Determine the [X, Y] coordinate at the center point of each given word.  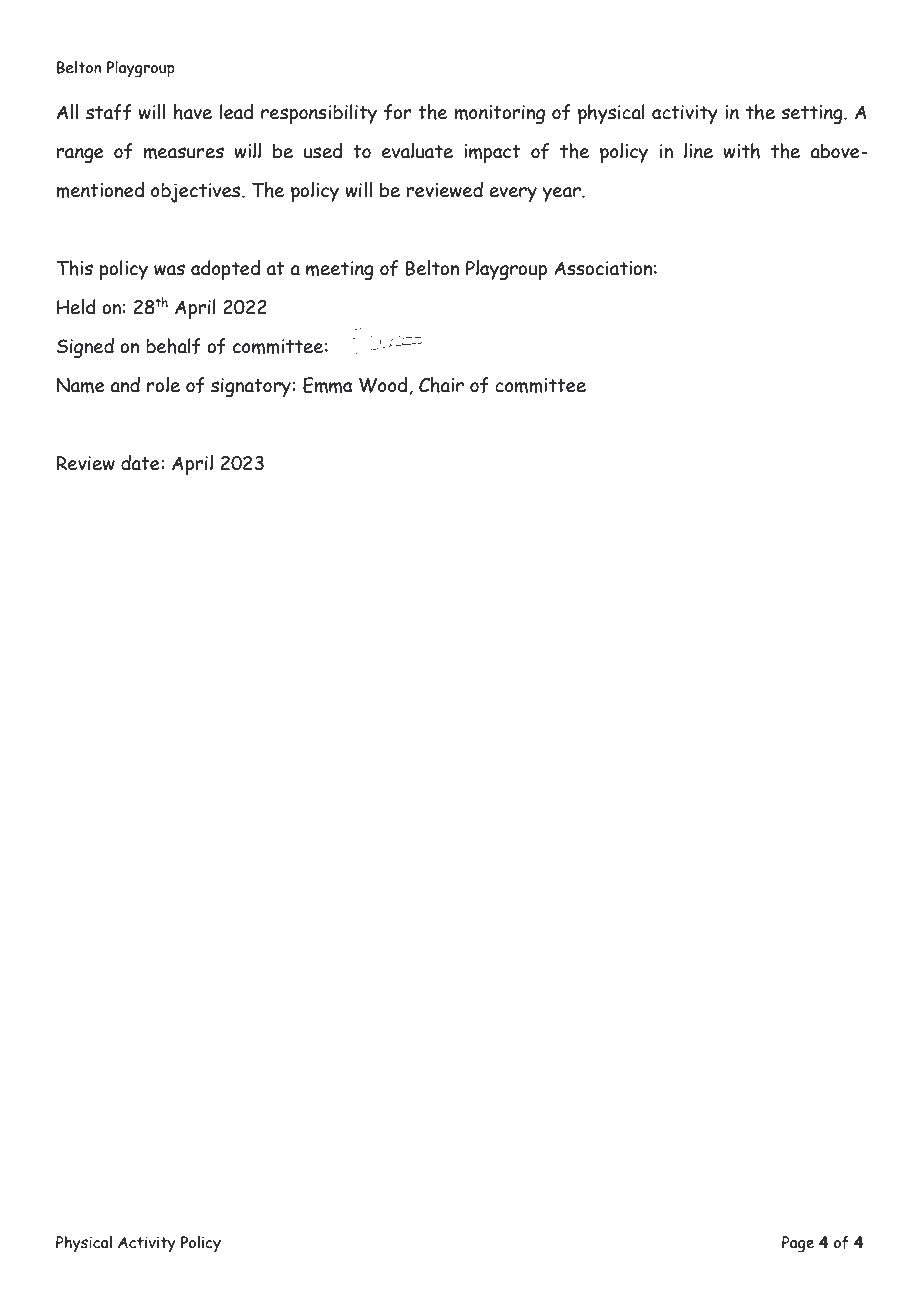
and [125, 385]
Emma [328, 385]
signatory [251, 388]
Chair [441, 385]
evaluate [417, 151]
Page [798, 1244]
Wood [384, 386]
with [741, 151]
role [163, 385]
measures [184, 153]
